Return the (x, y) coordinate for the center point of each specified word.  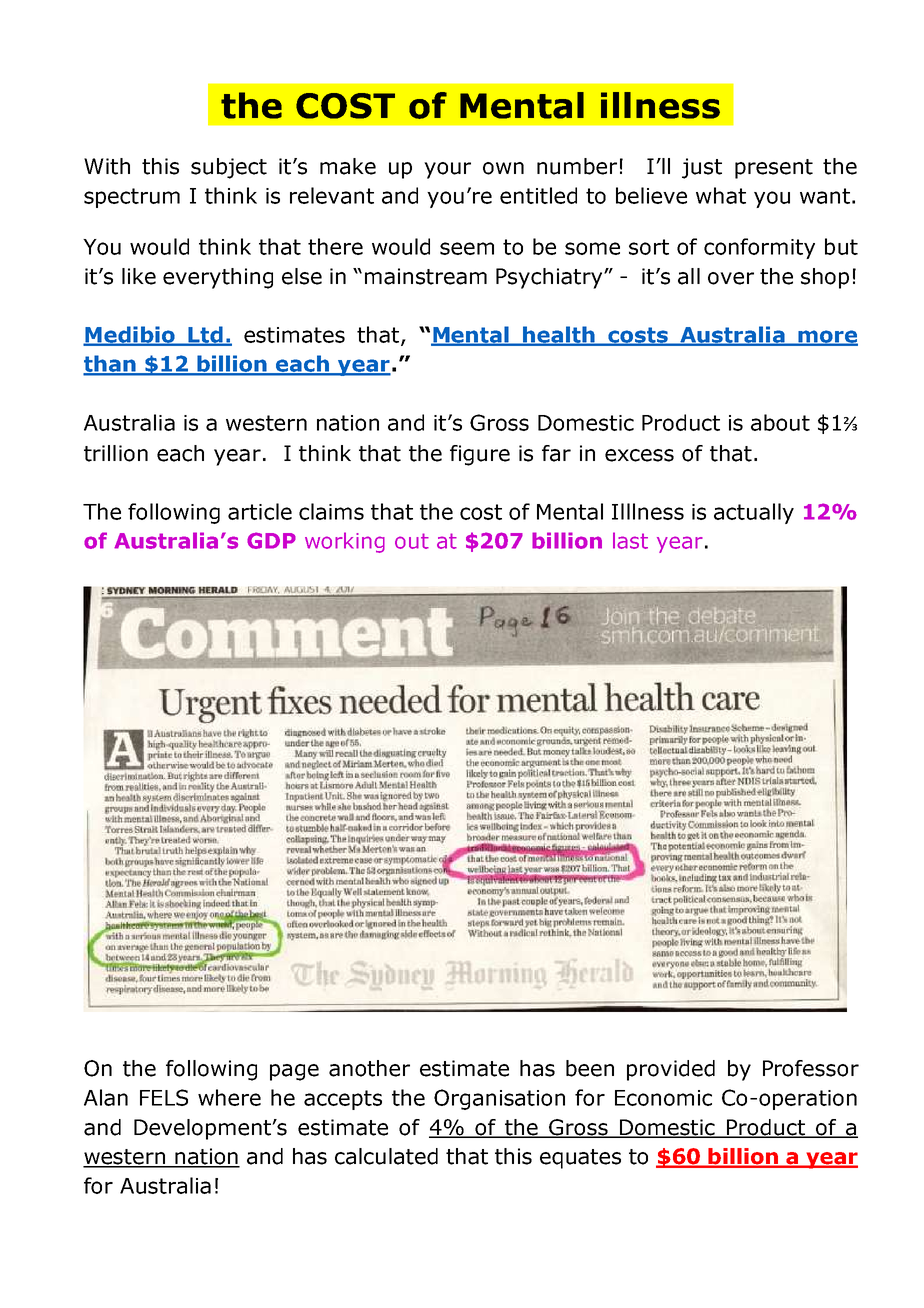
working (345, 542)
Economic (663, 1098)
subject (229, 168)
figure (480, 455)
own (503, 168)
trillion (116, 453)
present (774, 169)
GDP (271, 540)
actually (754, 513)
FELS (164, 1097)
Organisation (499, 1099)
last (630, 540)
